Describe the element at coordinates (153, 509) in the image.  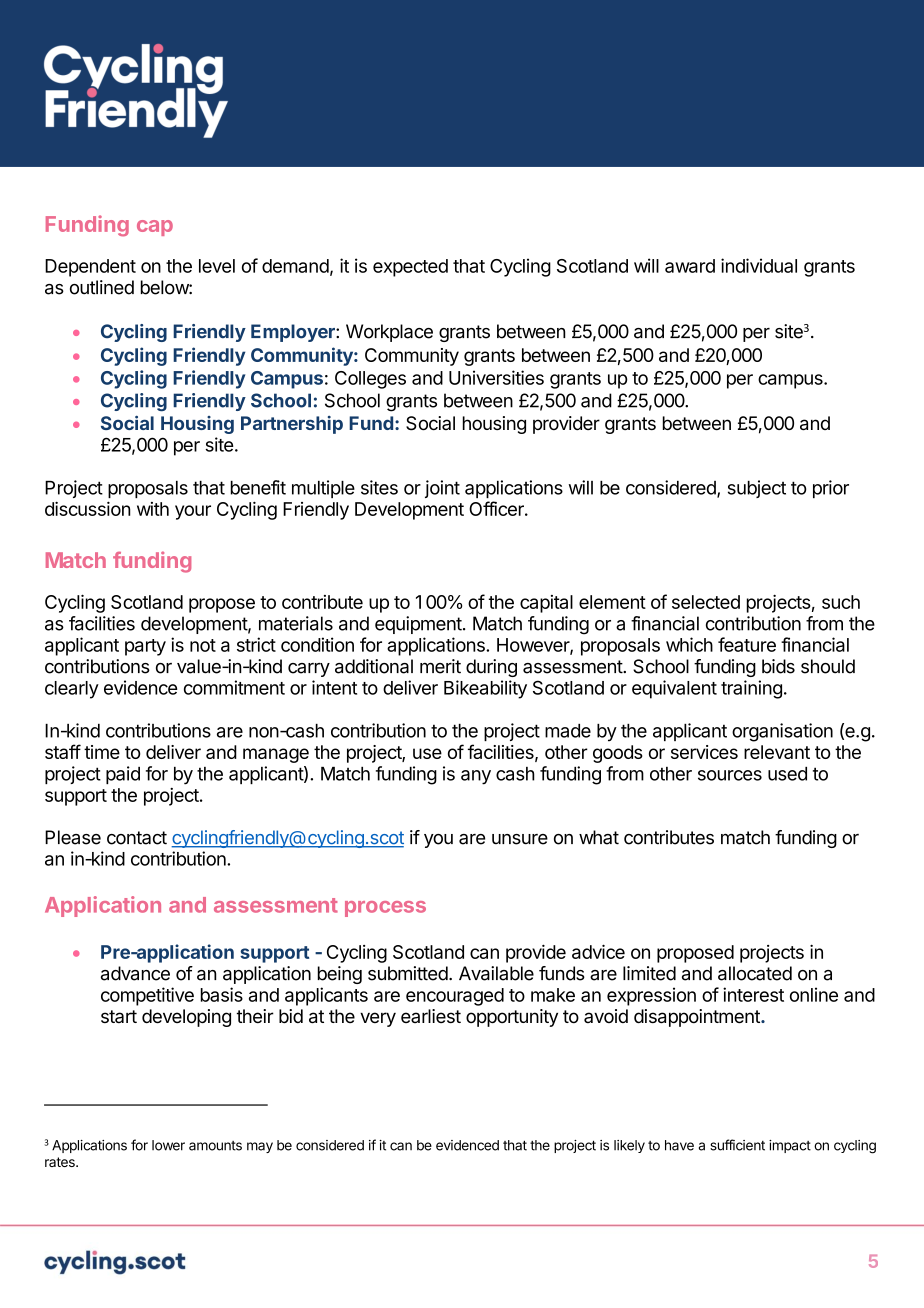
I see `with` at that location.
